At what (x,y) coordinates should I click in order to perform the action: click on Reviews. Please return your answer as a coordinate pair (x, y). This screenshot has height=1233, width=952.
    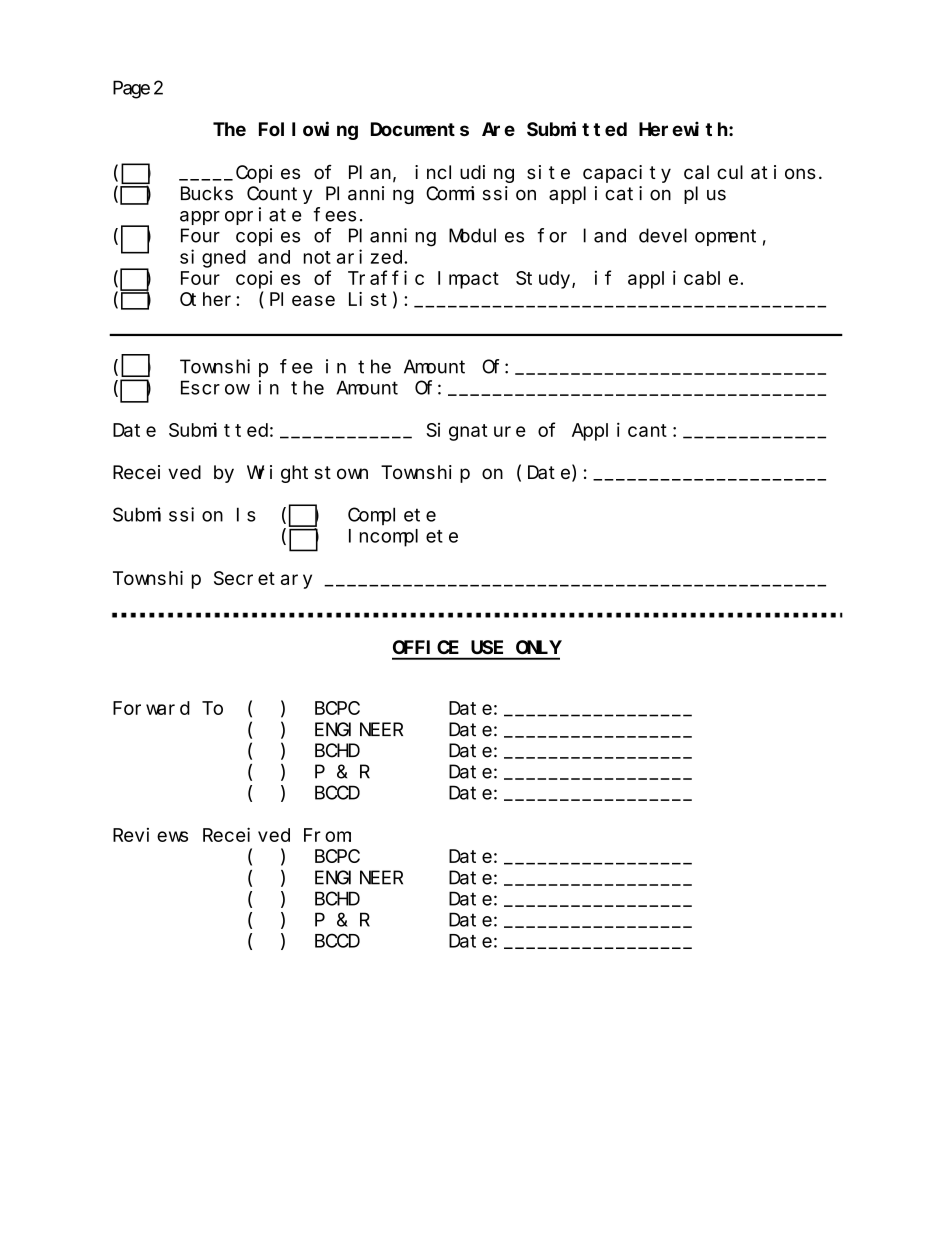
    Looking at the image, I should click on (150, 835).
